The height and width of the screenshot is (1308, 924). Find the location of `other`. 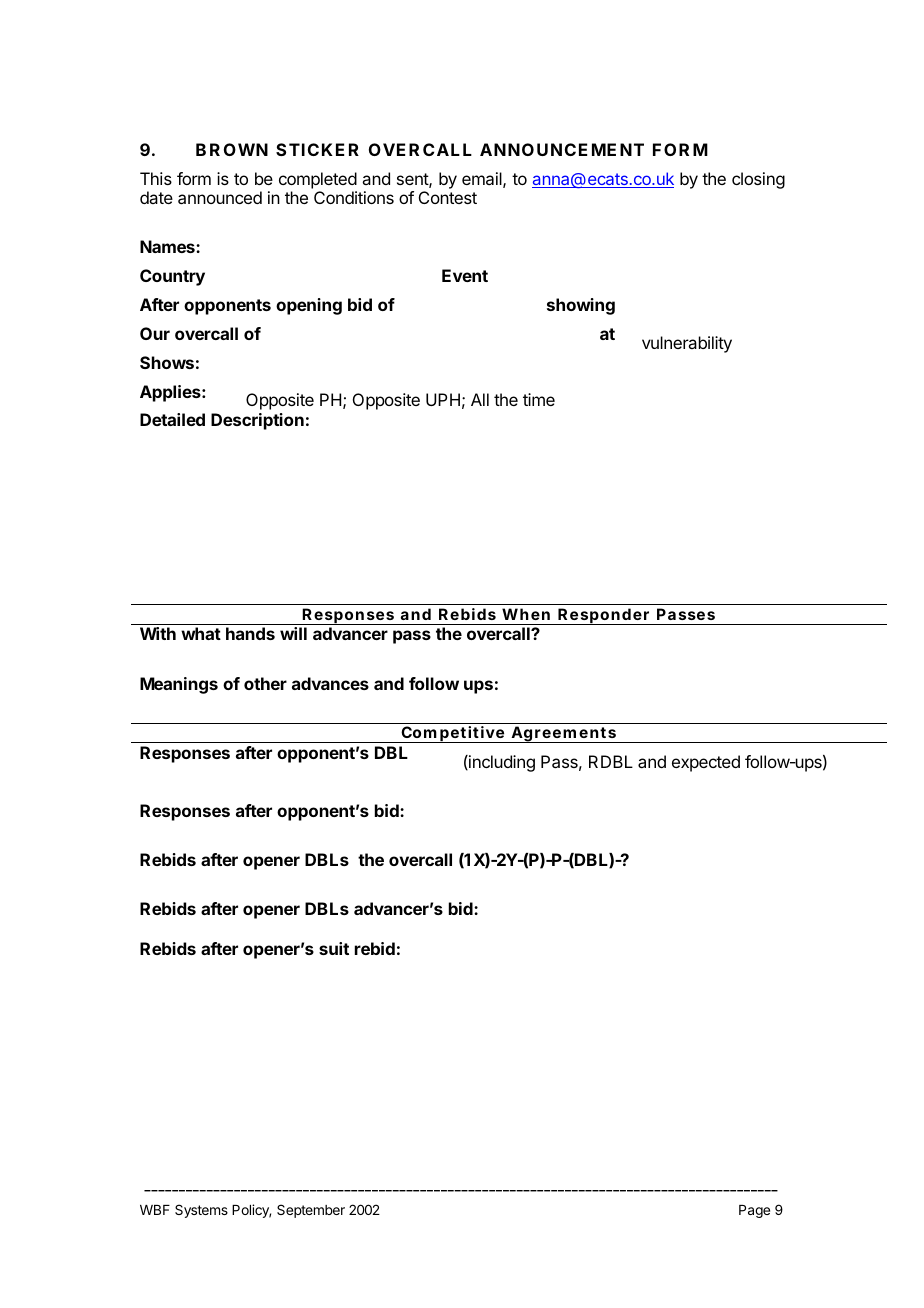

other is located at coordinates (265, 683).
